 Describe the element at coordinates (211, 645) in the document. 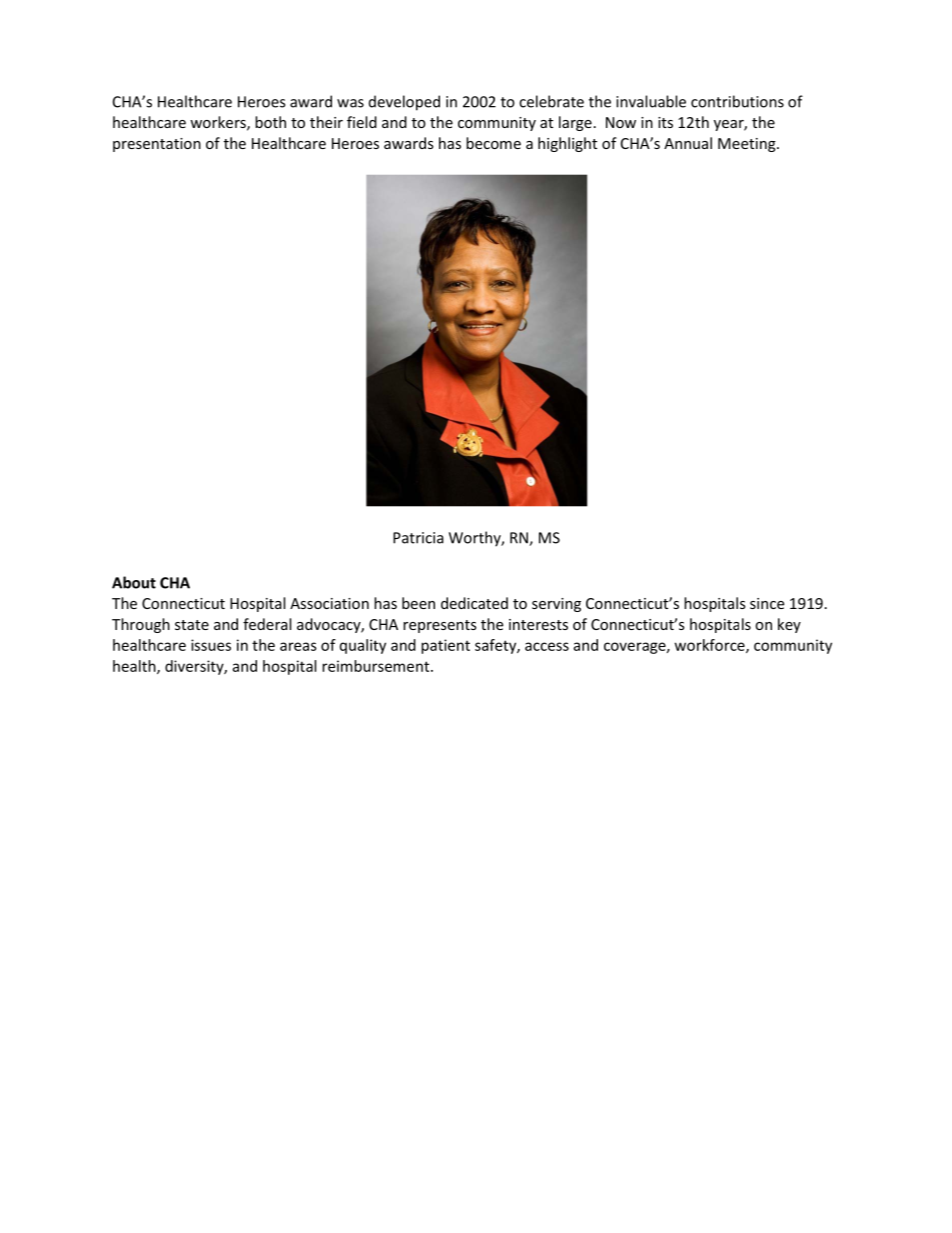

I see `issues` at that location.
